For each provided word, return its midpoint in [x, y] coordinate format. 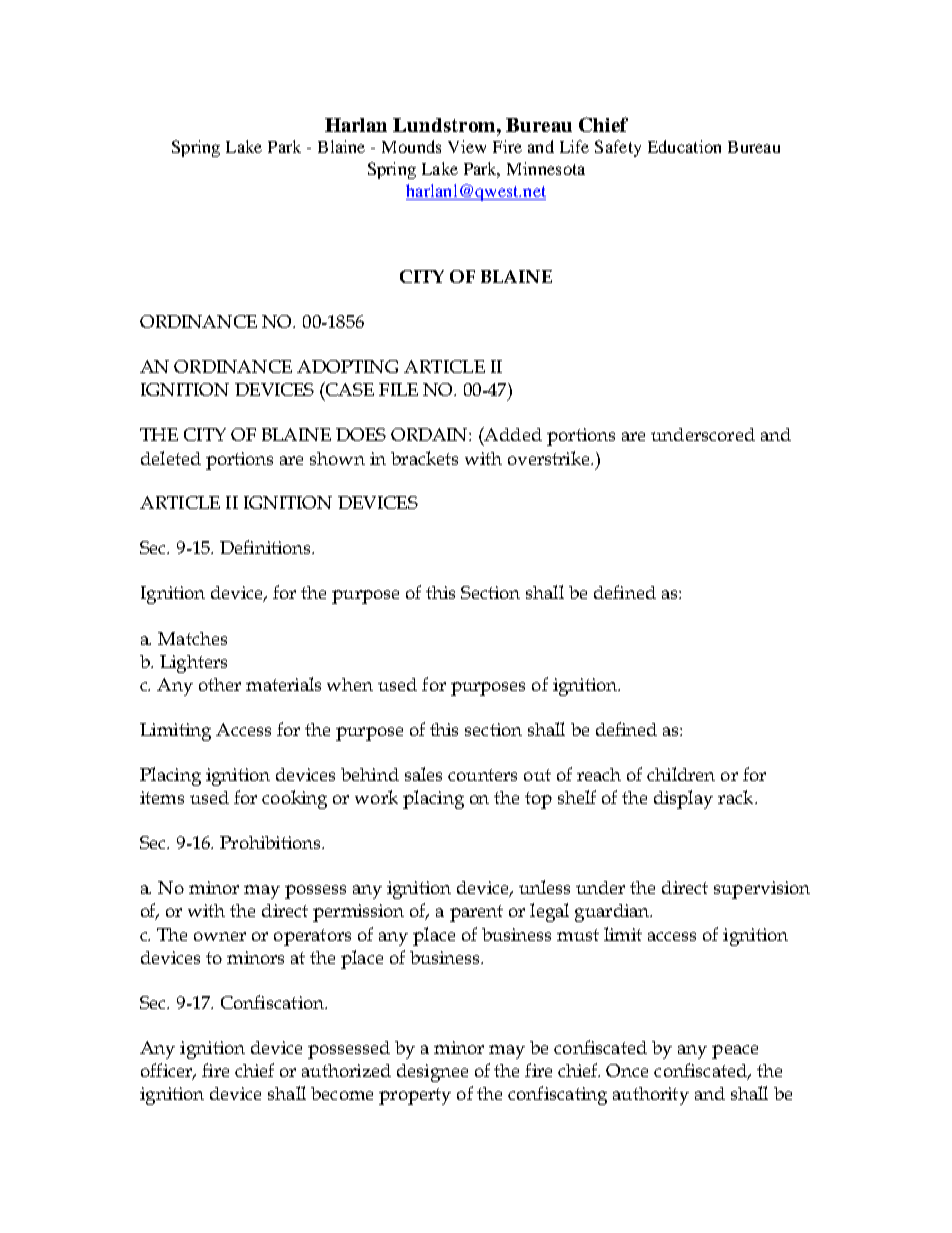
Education [684, 146]
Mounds [411, 146]
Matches [192, 638]
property [415, 1096]
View [467, 146]
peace [735, 1052]
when [350, 684]
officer [168, 1071]
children [681, 774]
